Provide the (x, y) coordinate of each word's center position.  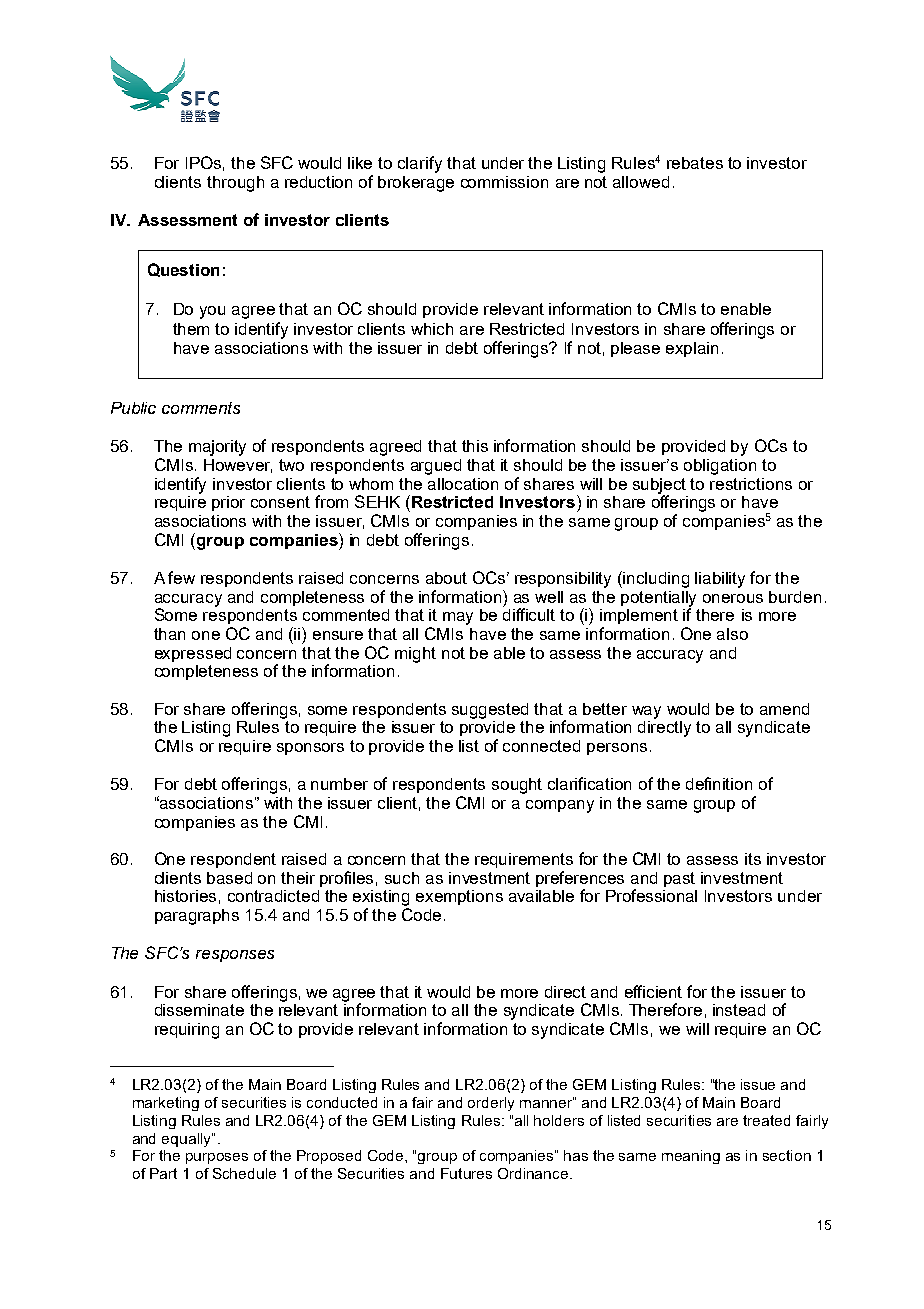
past (679, 879)
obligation (720, 467)
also (732, 634)
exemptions (459, 897)
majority (217, 448)
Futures (466, 1173)
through (235, 184)
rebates (695, 163)
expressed (193, 654)
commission (504, 182)
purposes (217, 1158)
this (475, 446)
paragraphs (197, 917)
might (415, 655)
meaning (691, 1157)
